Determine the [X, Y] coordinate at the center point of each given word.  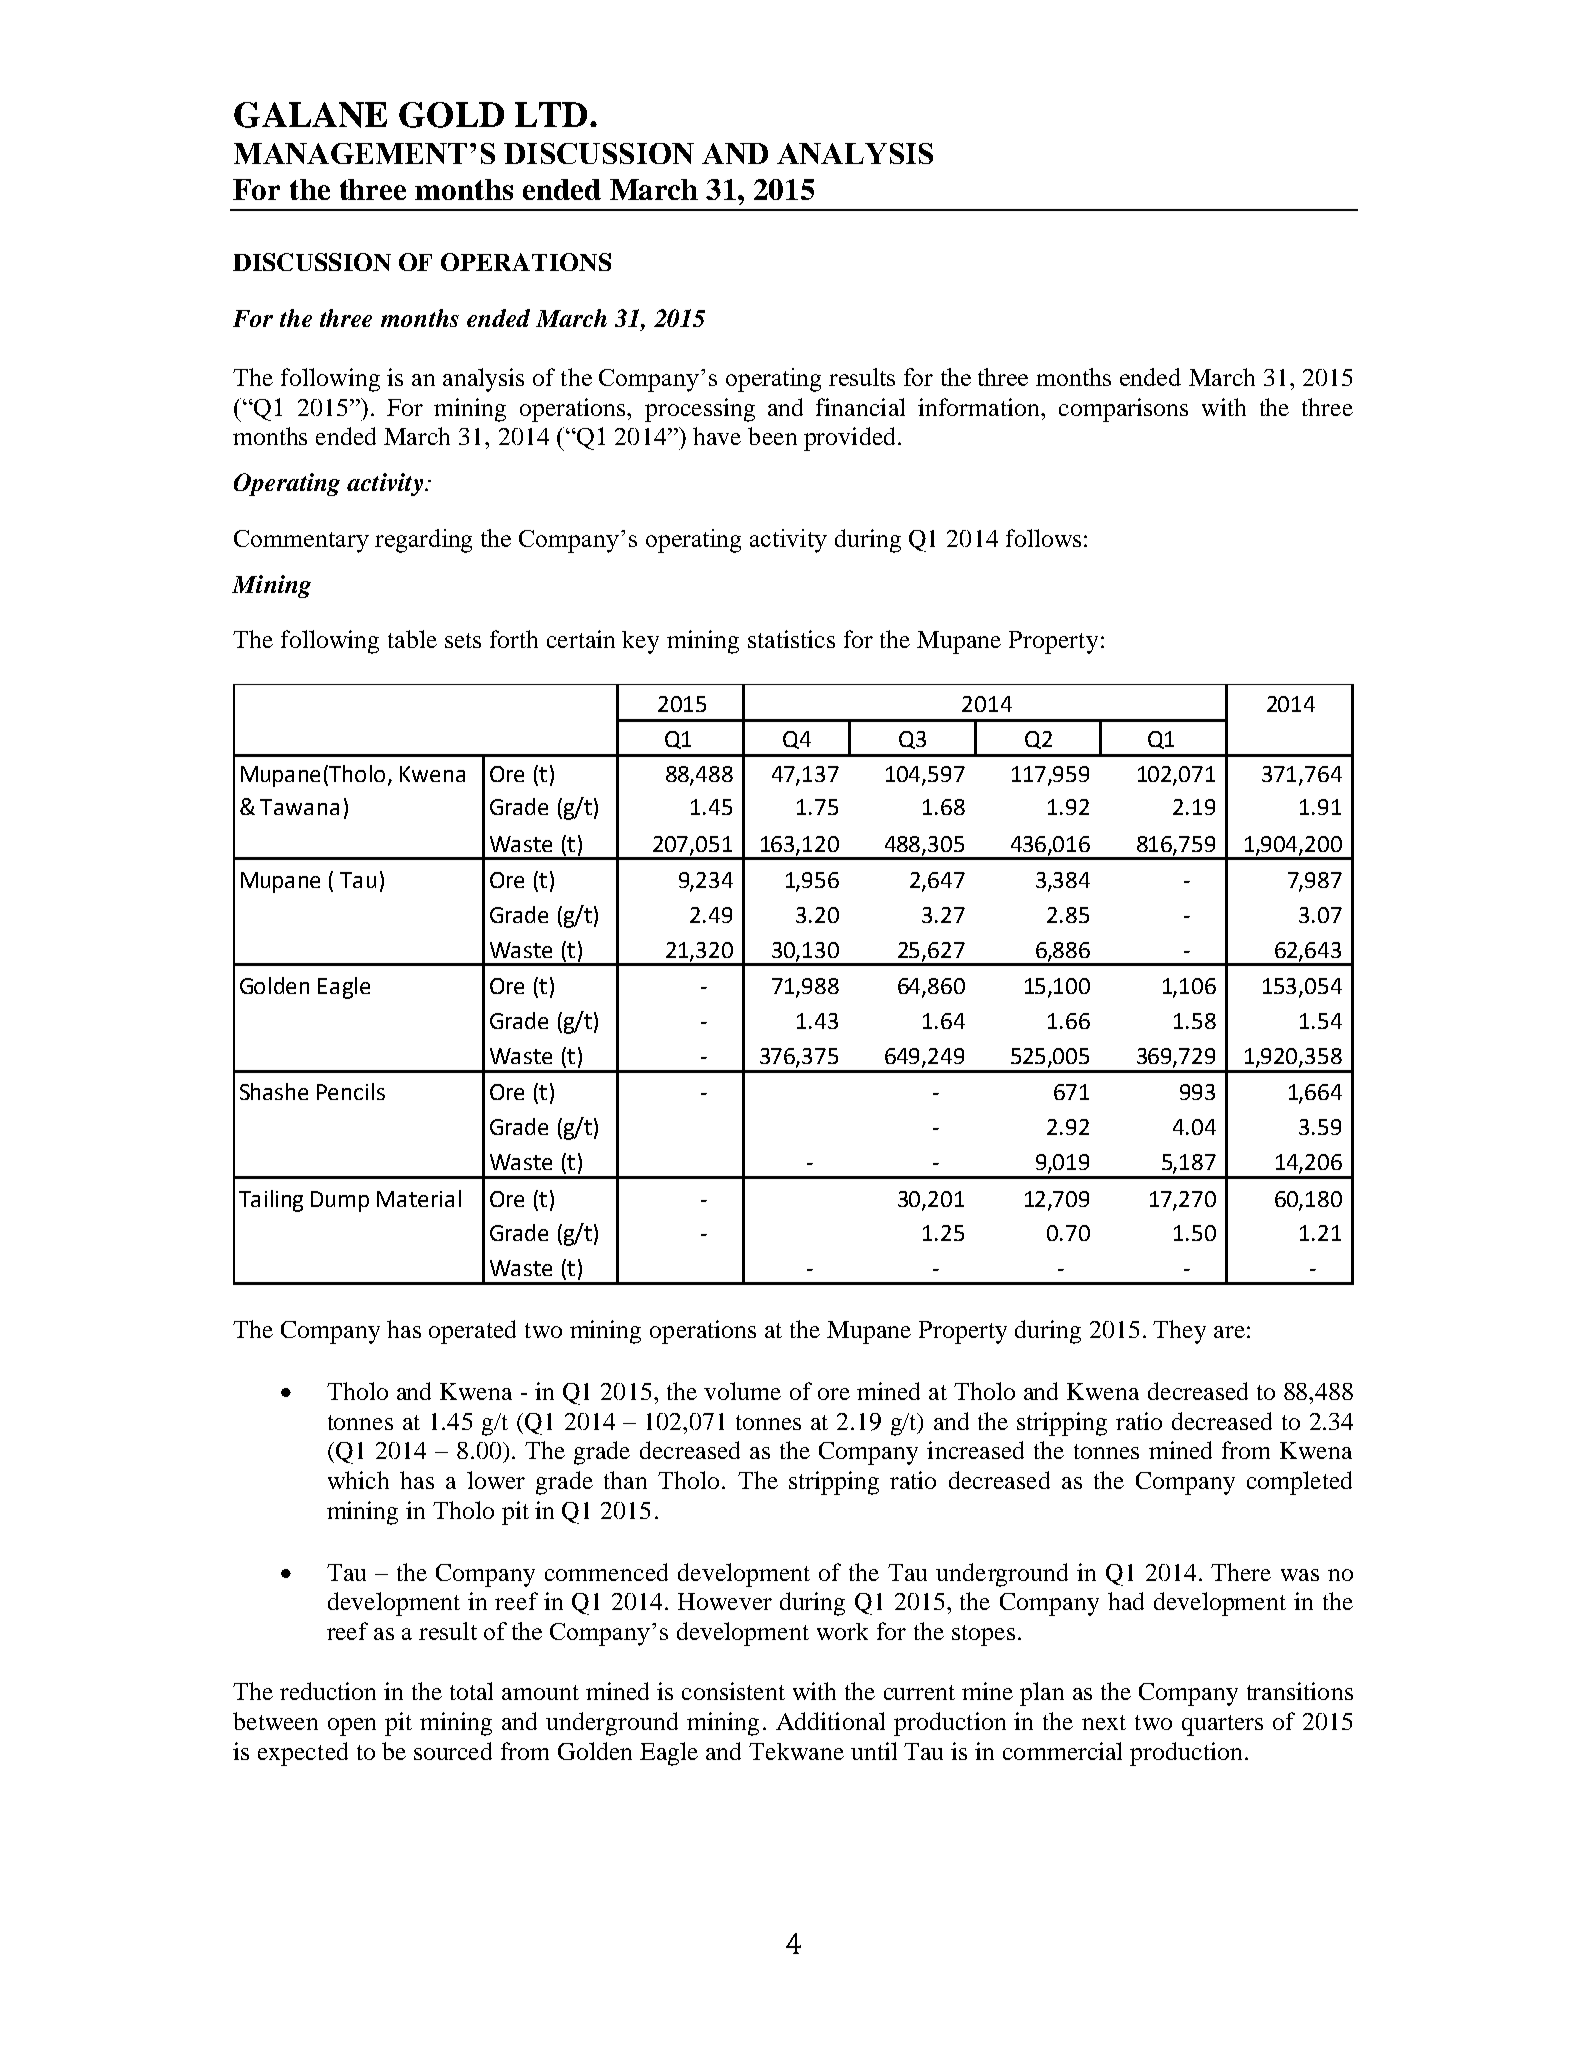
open [352, 1727]
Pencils [351, 1091]
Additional [830, 1721]
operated [472, 1332]
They [1179, 1332]
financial [860, 407]
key [640, 642]
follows [1043, 538]
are [1229, 1332]
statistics [791, 639]
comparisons [1123, 410]
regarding [423, 541]
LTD [551, 114]
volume [742, 1391]
